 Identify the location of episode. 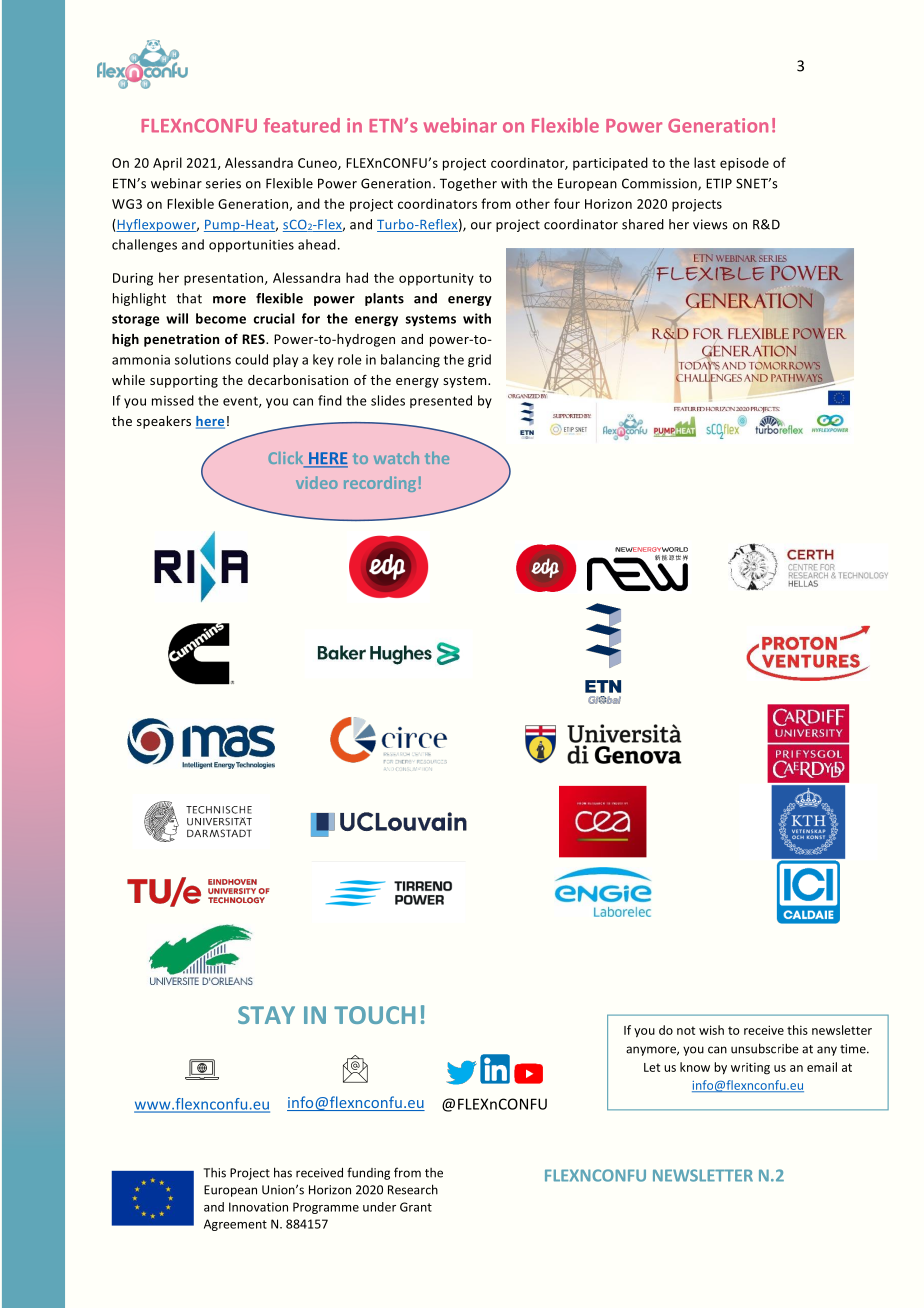
(744, 164).
